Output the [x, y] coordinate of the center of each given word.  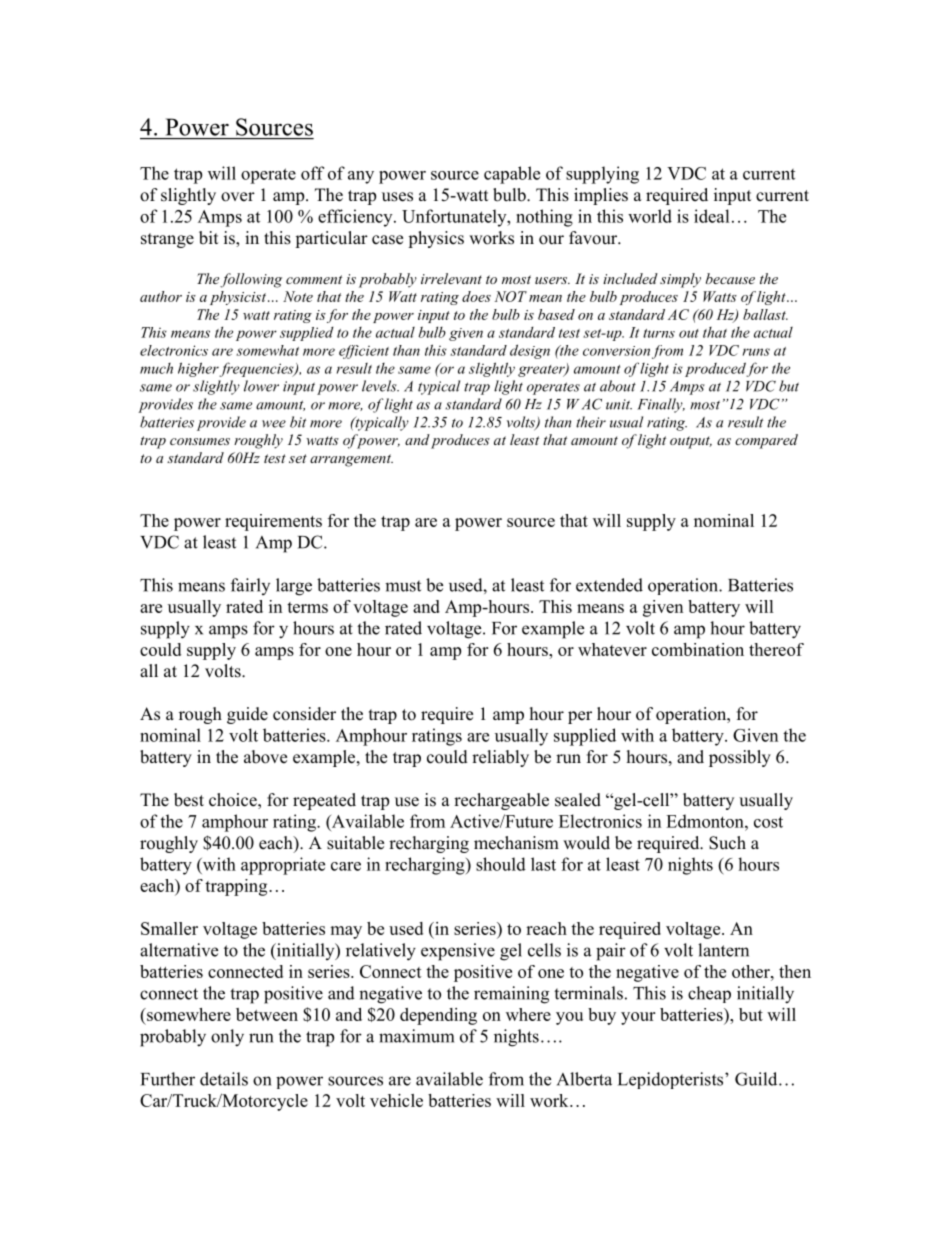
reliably [500, 758]
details [224, 1079]
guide [247, 715]
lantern [723, 950]
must [403, 586]
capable [512, 175]
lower [261, 386]
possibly [740, 758]
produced [716, 369]
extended [609, 585]
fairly [250, 586]
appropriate [283, 866]
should [501, 864]
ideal [712, 216]
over [238, 197]
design [530, 351]
